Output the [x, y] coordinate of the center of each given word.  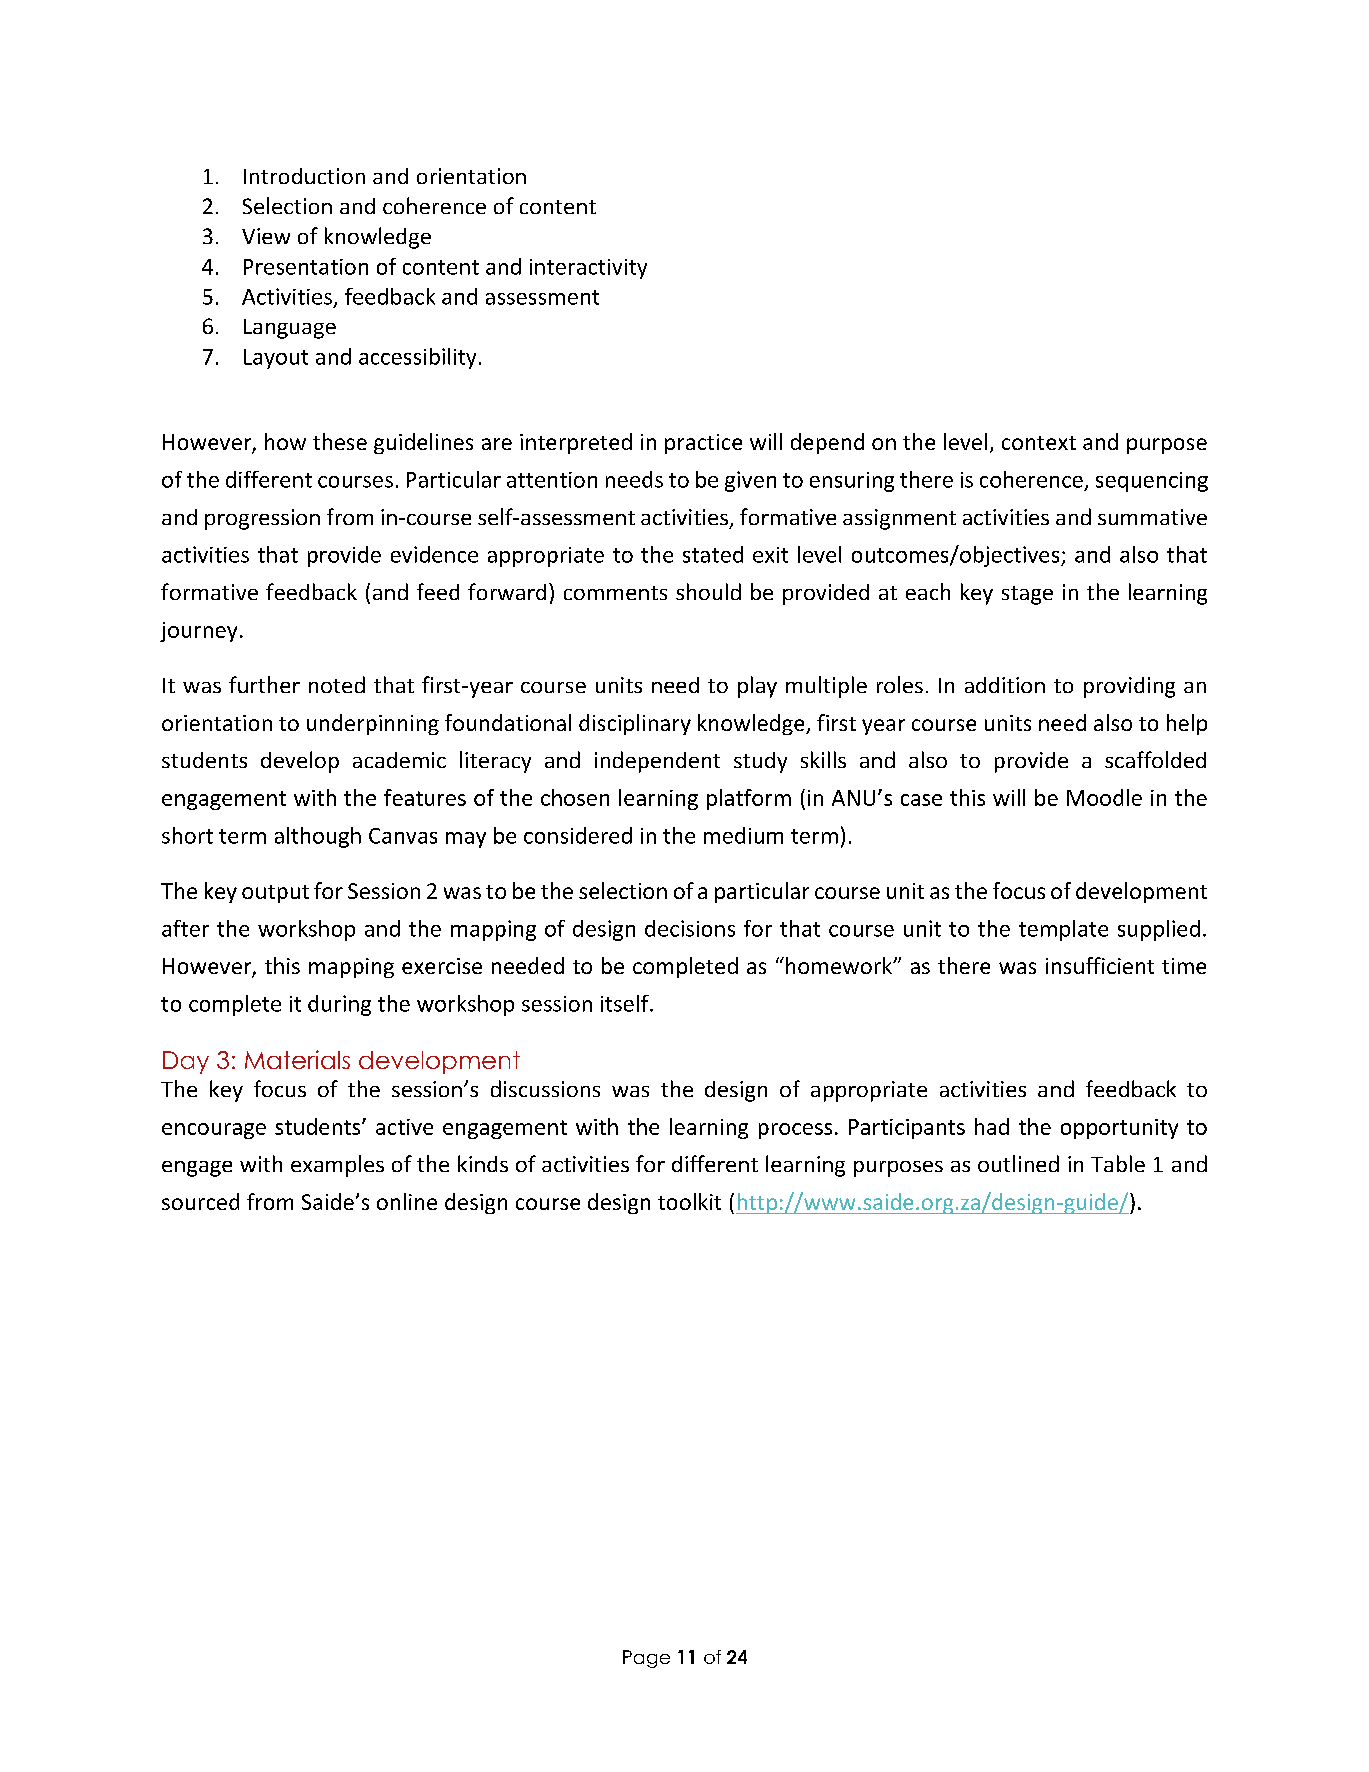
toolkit [689, 1201]
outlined [1018, 1163]
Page [646, 1659]
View [266, 236]
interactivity [588, 269]
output [275, 894]
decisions [690, 928]
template [1063, 930]
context [1039, 443]
